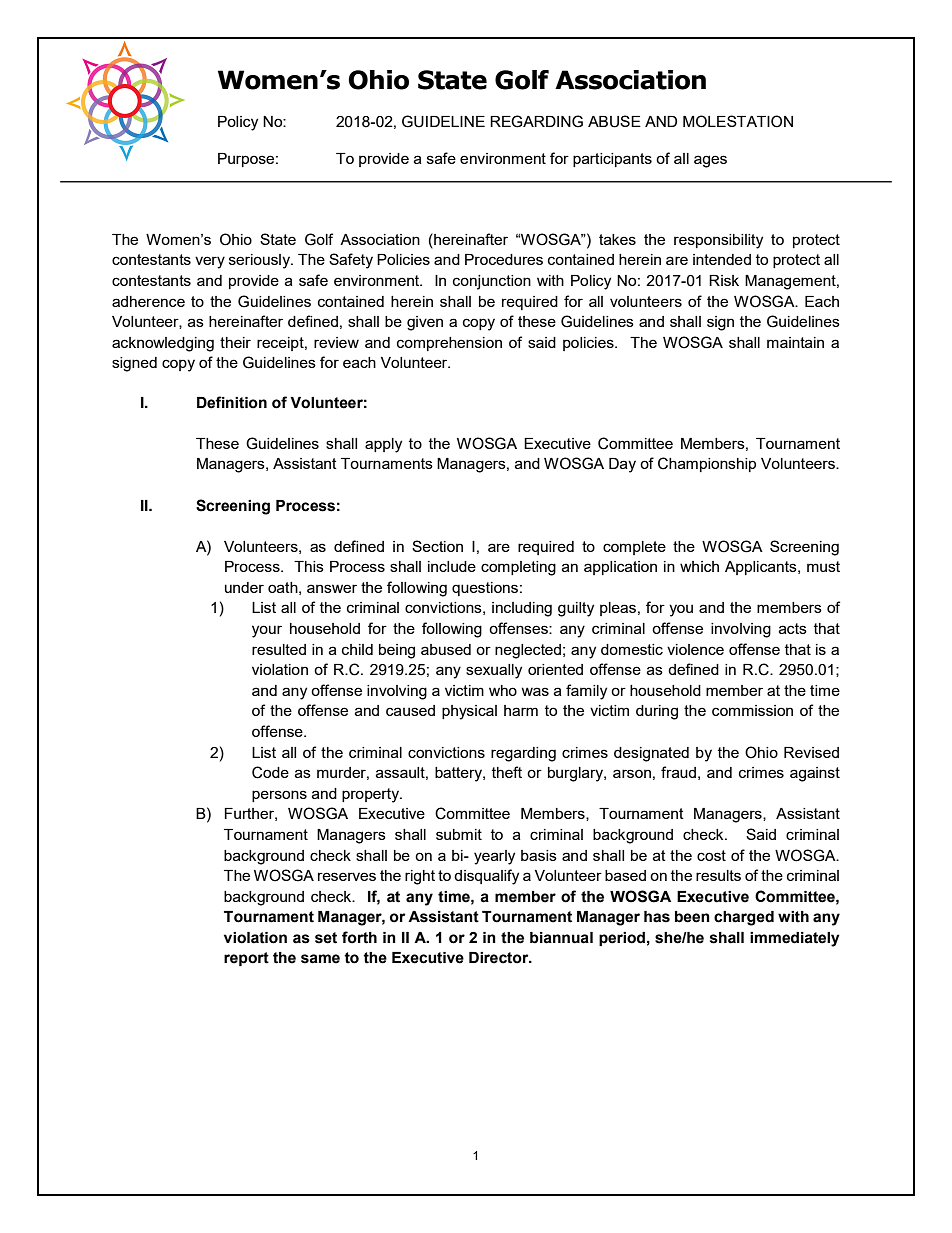 The height and width of the screenshot is (1233, 952). I want to click on Definition, so click(232, 402).
